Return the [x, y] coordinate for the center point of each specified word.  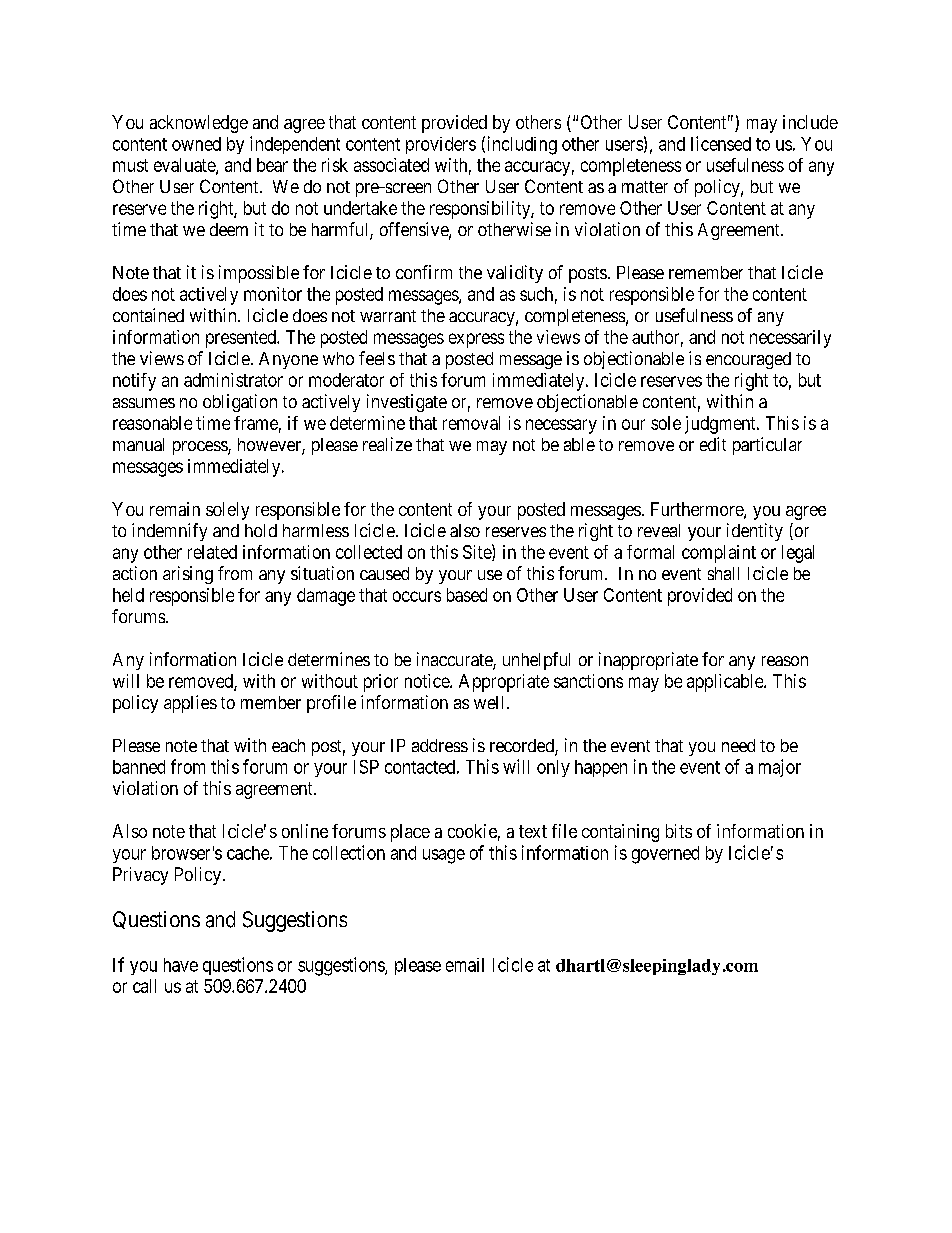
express [476, 340]
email [465, 965]
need [738, 745]
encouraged [748, 360]
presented [242, 339]
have [181, 965]
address [440, 745]
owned [196, 144]
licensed [721, 143]
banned [139, 767]
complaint [719, 554]
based [467, 595]
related [212, 552]
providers [441, 145]
